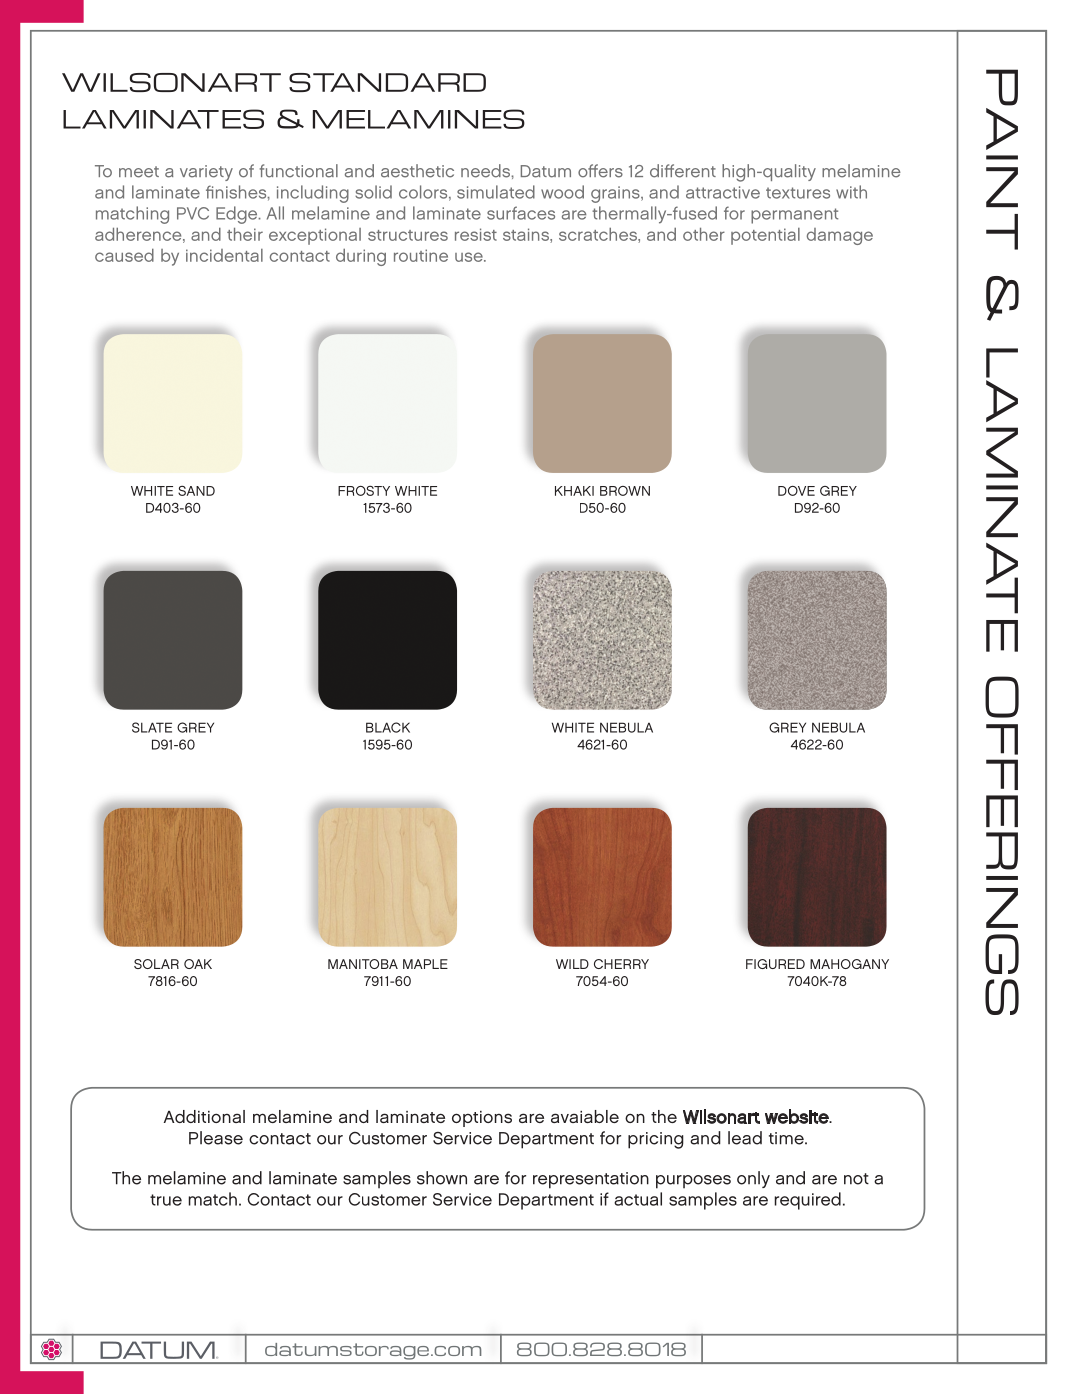 Image resolution: width=1077 pixels, height=1394 pixels. I want to click on SLATE, so click(152, 727).
